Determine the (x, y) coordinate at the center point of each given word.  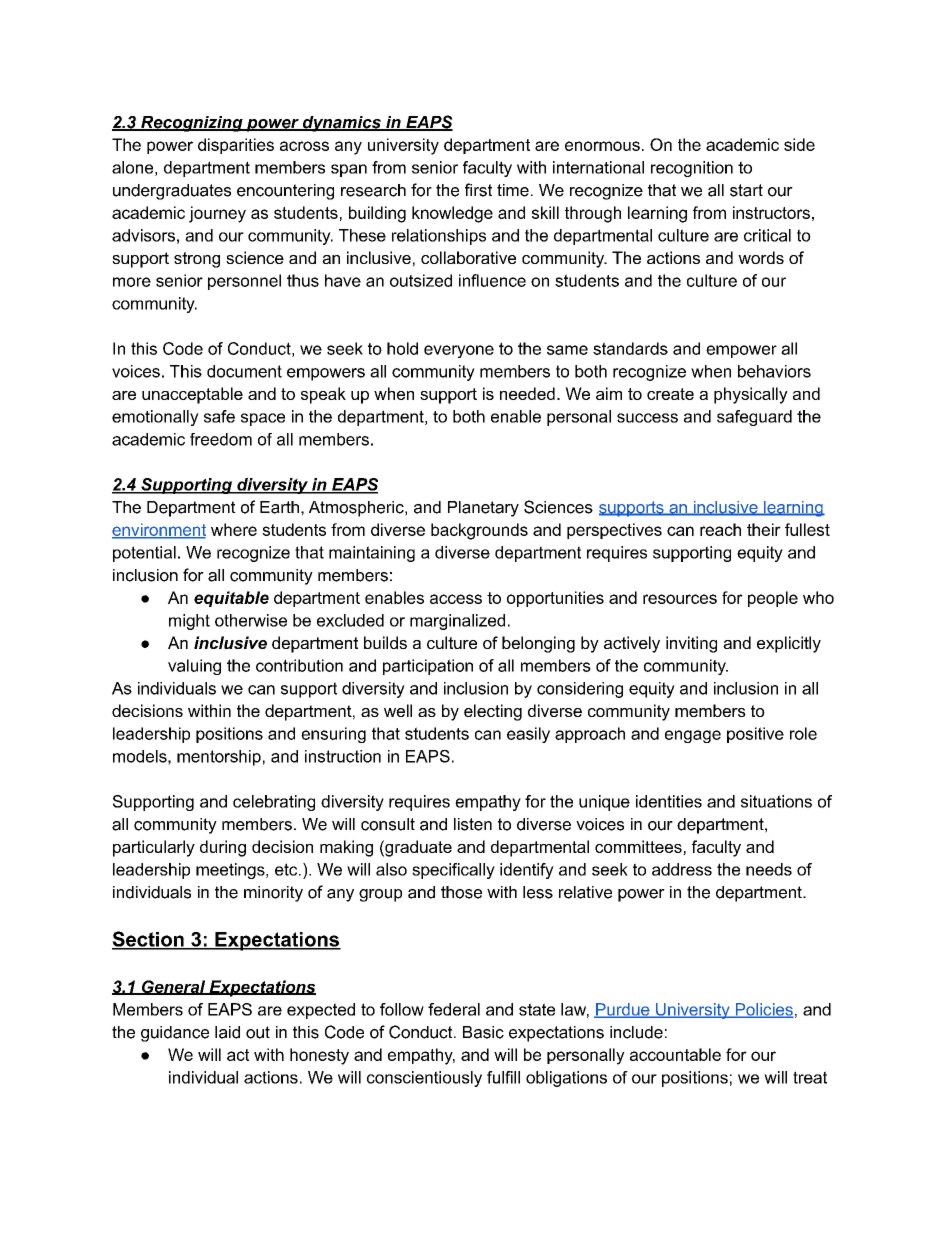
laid (227, 1032)
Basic (483, 1032)
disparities (236, 146)
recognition (692, 169)
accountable (675, 1054)
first (478, 190)
